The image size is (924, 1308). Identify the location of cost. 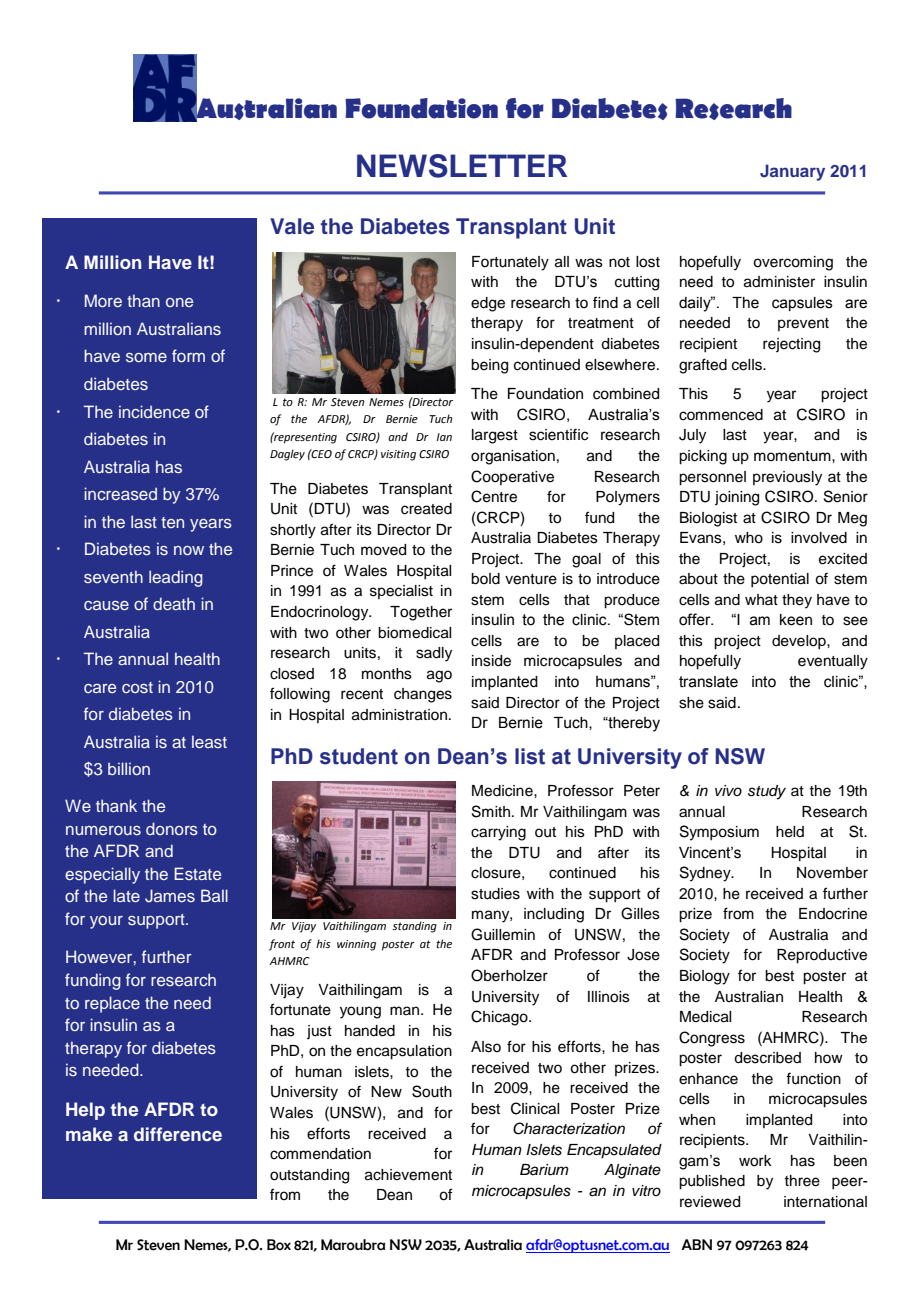
(137, 687).
